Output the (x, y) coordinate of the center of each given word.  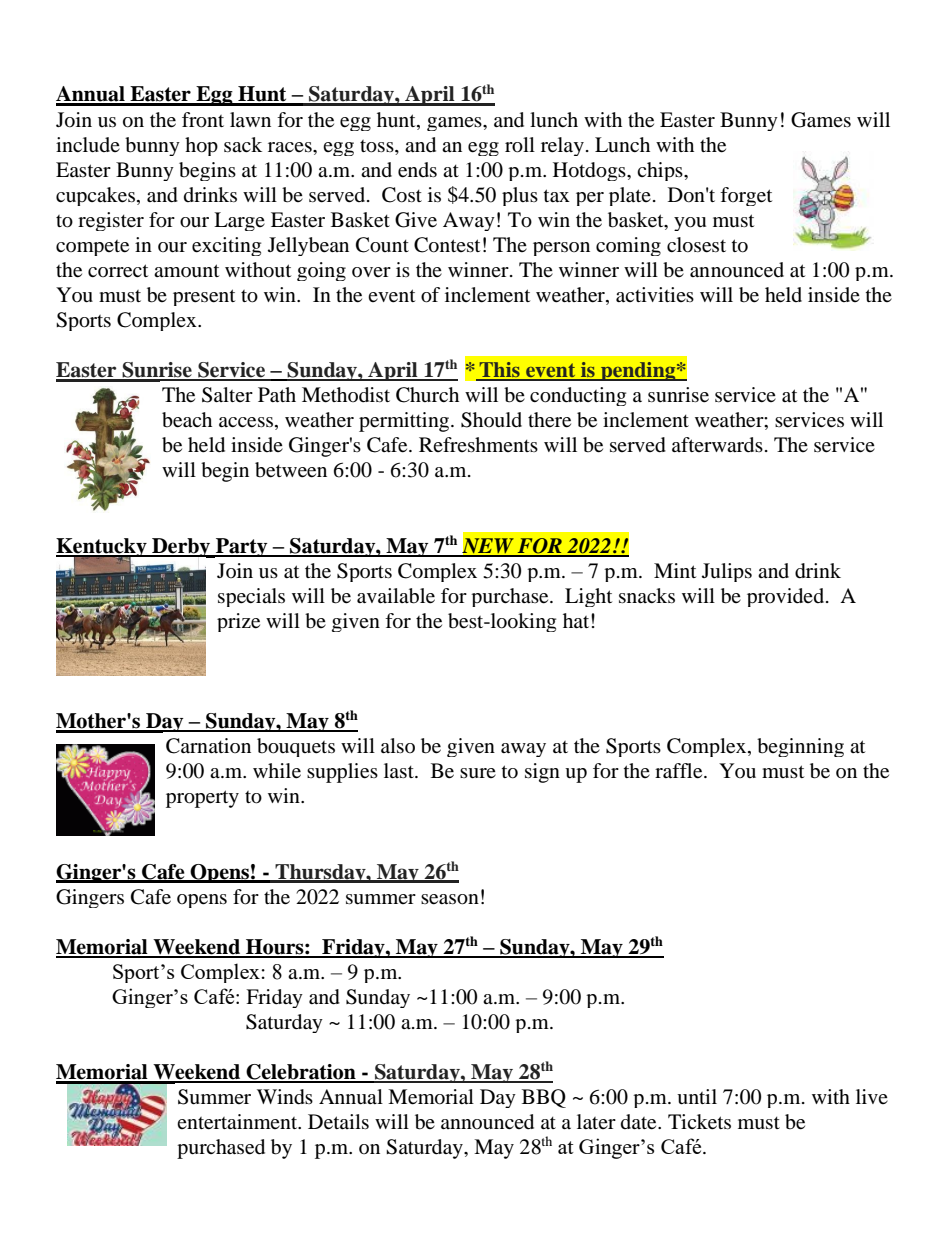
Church (427, 395)
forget (746, 196)
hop (201, 146)
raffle (680, 771)
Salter (227, 395)
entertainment (238, 1122)
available (396, 596)
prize (238, 622)
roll (520, 145)
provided (787, 597)
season (450, 899)
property (202, 799)
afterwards (717, 445)
